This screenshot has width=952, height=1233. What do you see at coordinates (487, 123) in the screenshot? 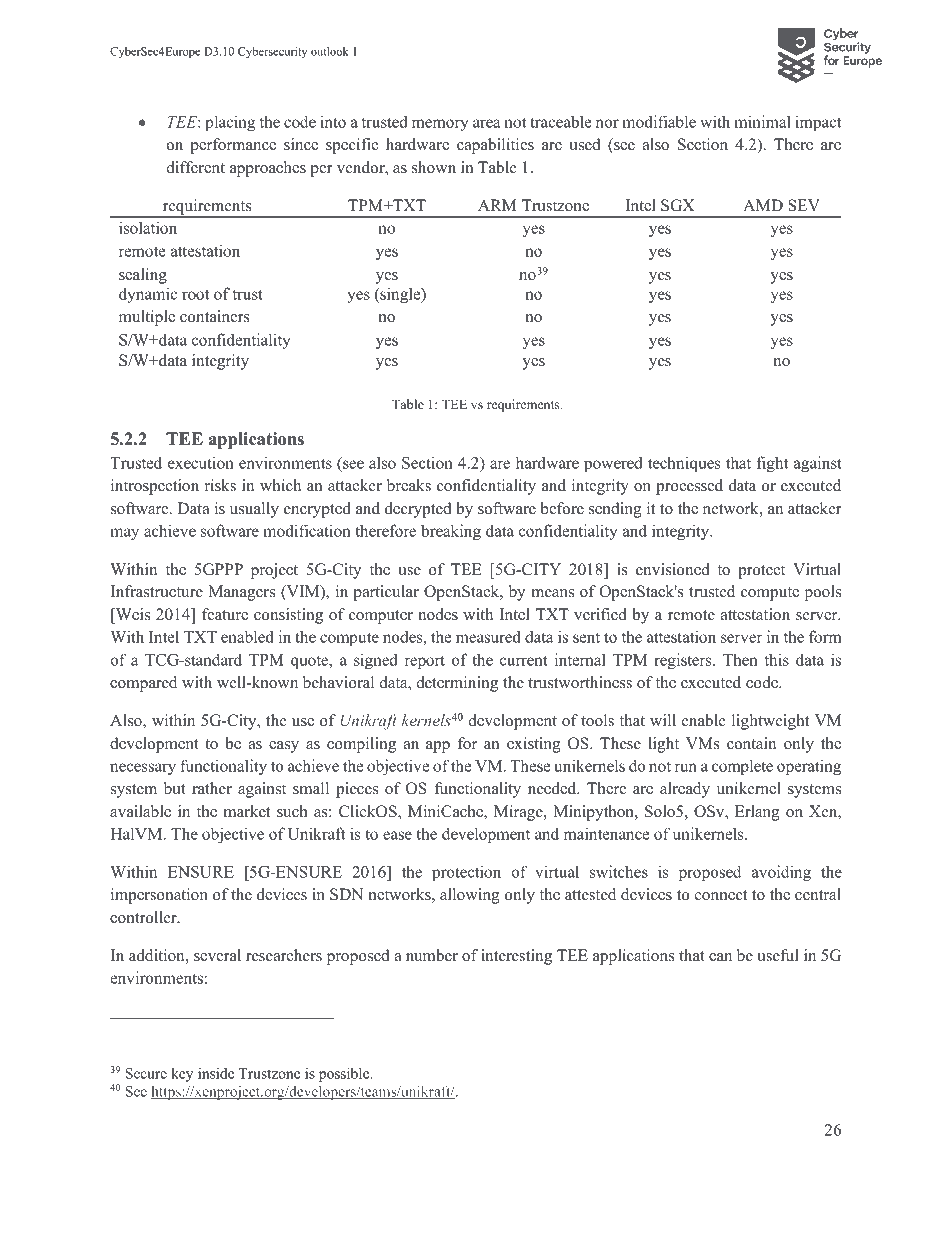
I see `area` at bounding box center [487, 123].
